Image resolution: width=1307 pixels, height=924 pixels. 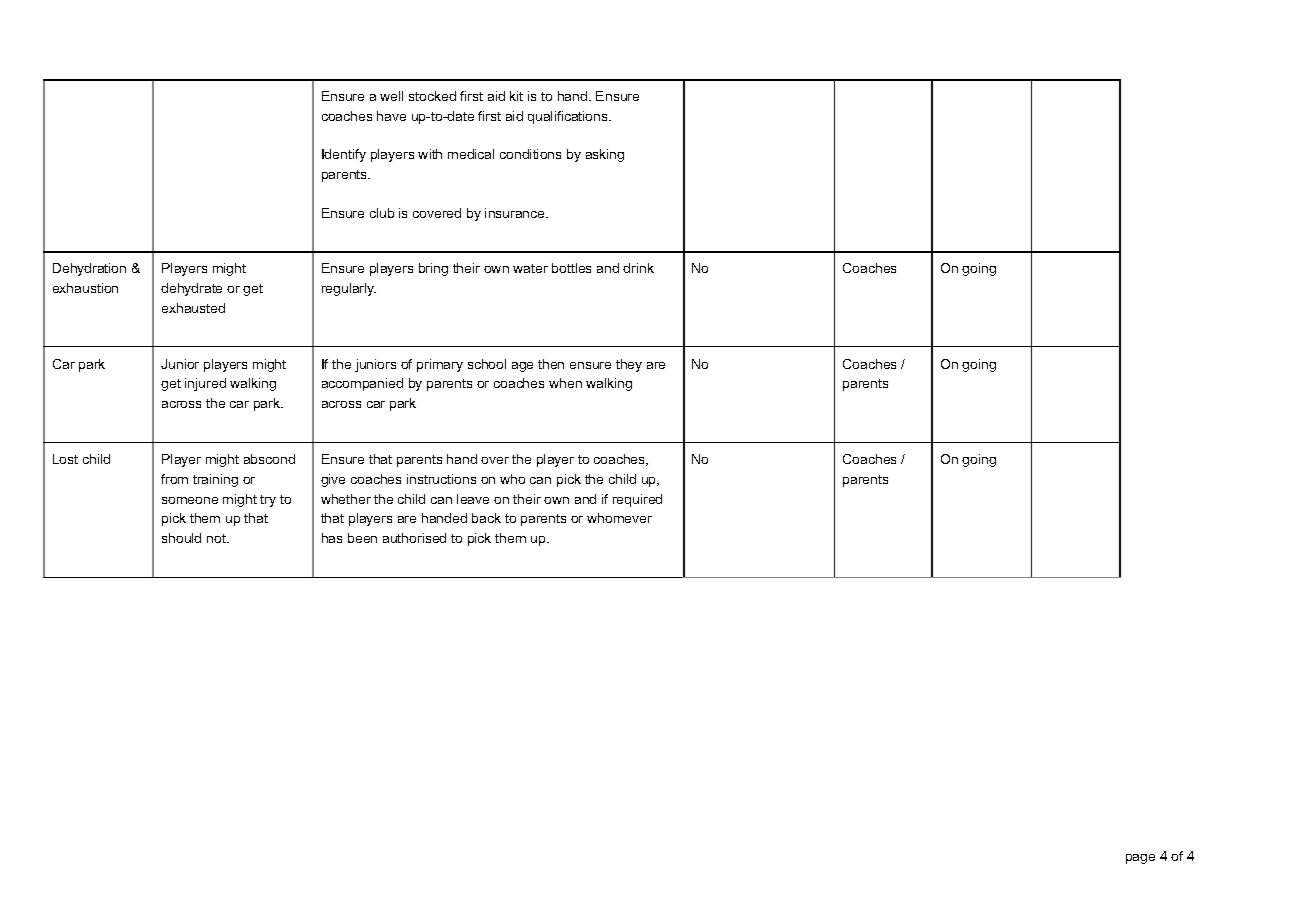 What do you see at coordinates (1140, 859) in the document?
I see `page` at bounding box center [1140, 859].
